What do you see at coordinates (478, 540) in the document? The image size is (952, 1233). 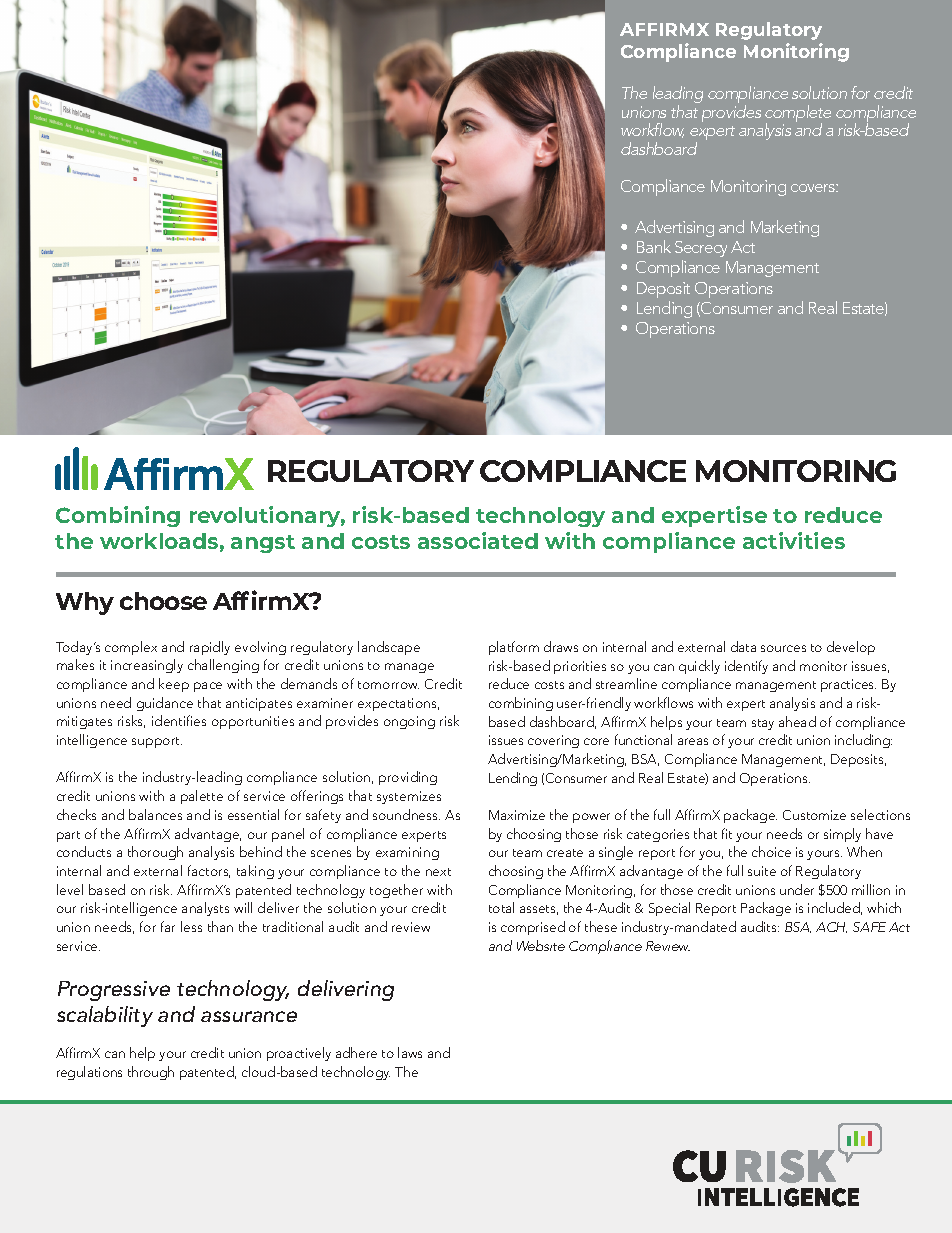 I see `associated` at bounding box center [478, 540].
